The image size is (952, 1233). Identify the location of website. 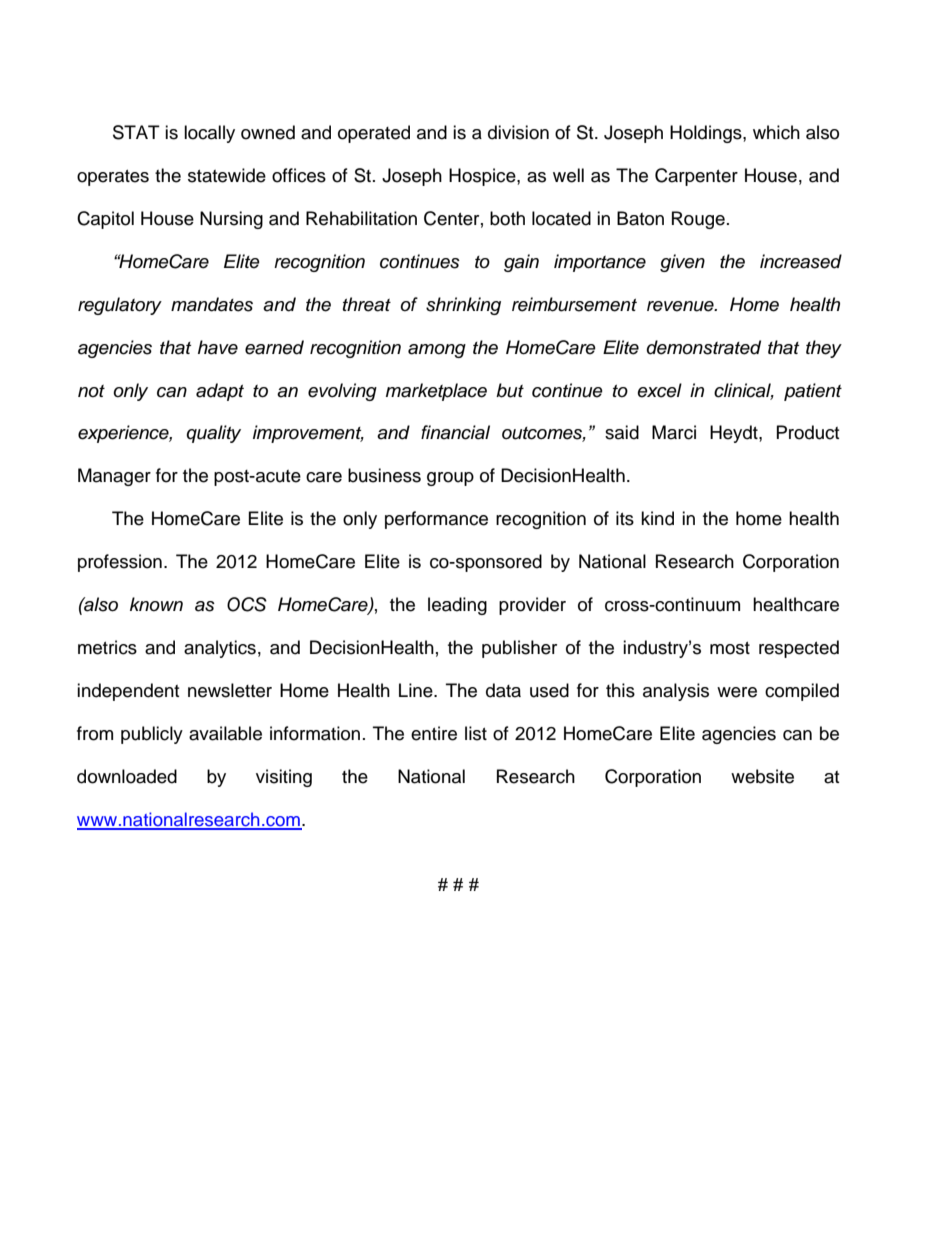
(762, 776).
